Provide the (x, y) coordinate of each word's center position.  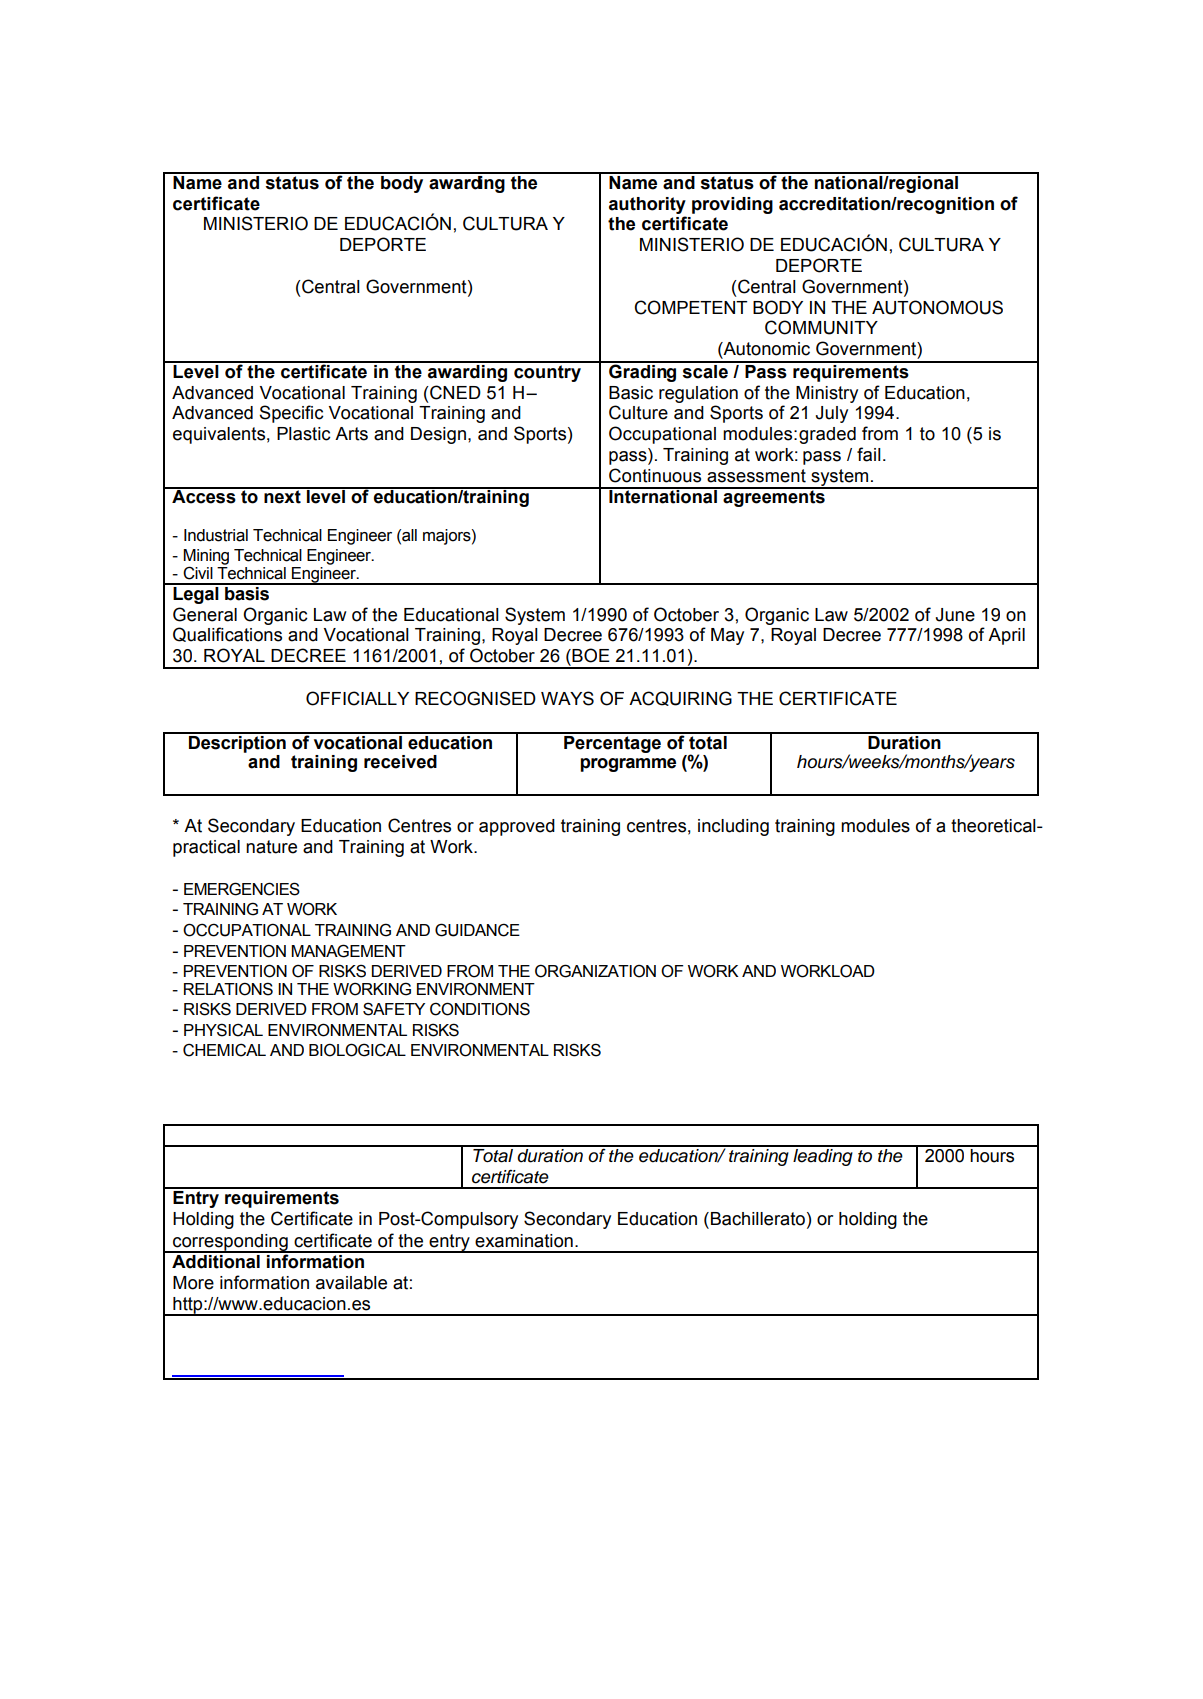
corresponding (230, 1243)
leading (823, 1156)
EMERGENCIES (242, 889)
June (955, 615)
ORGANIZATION (595, 971)
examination (524, 1241)
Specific (291, 414)
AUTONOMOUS (937, 307)
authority (647, 205)
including (733, 827)
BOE (590, 655)
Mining (206, 558)
